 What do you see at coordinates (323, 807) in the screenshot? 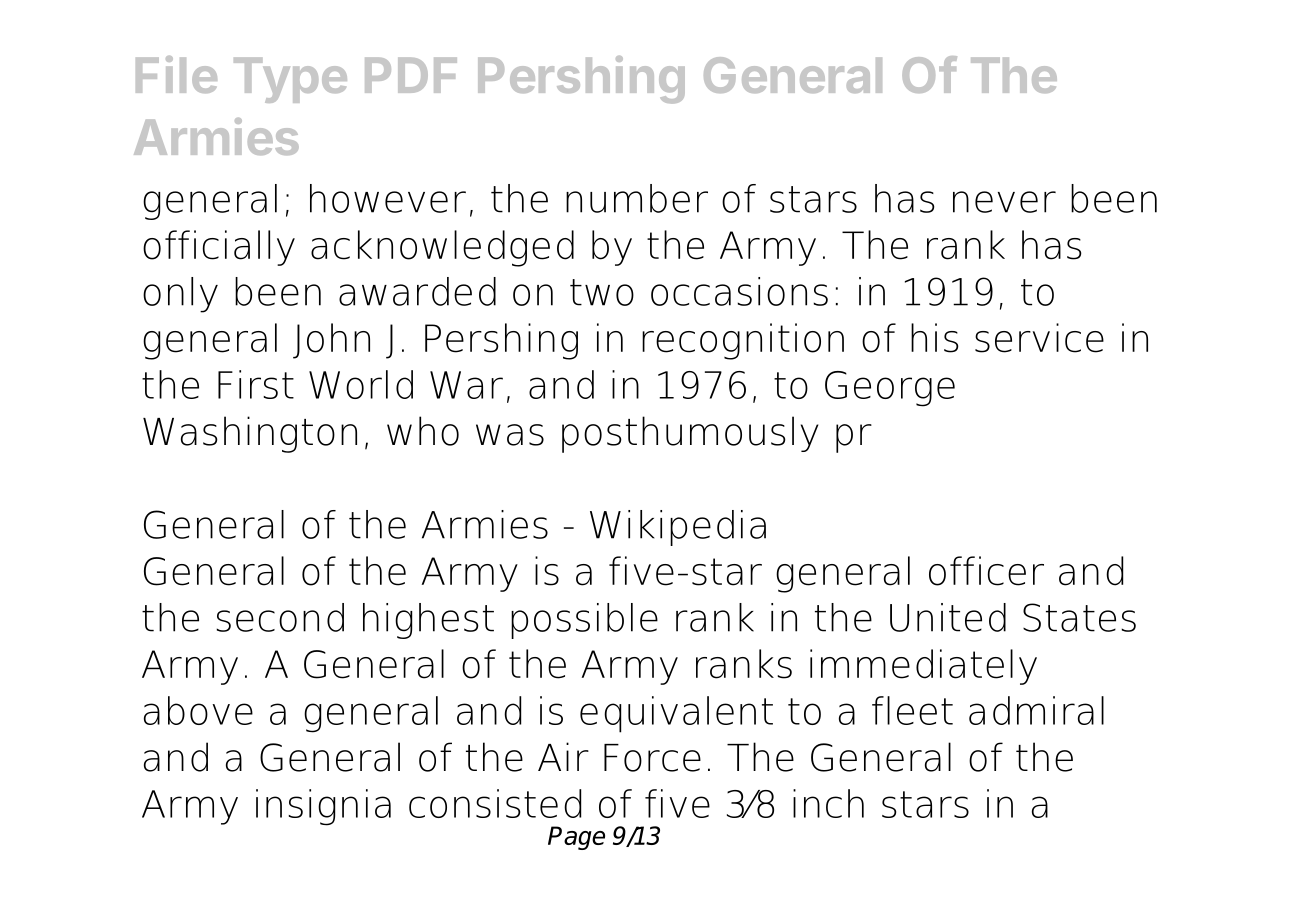
I see `insignia` at bounding box center [323, 807].
